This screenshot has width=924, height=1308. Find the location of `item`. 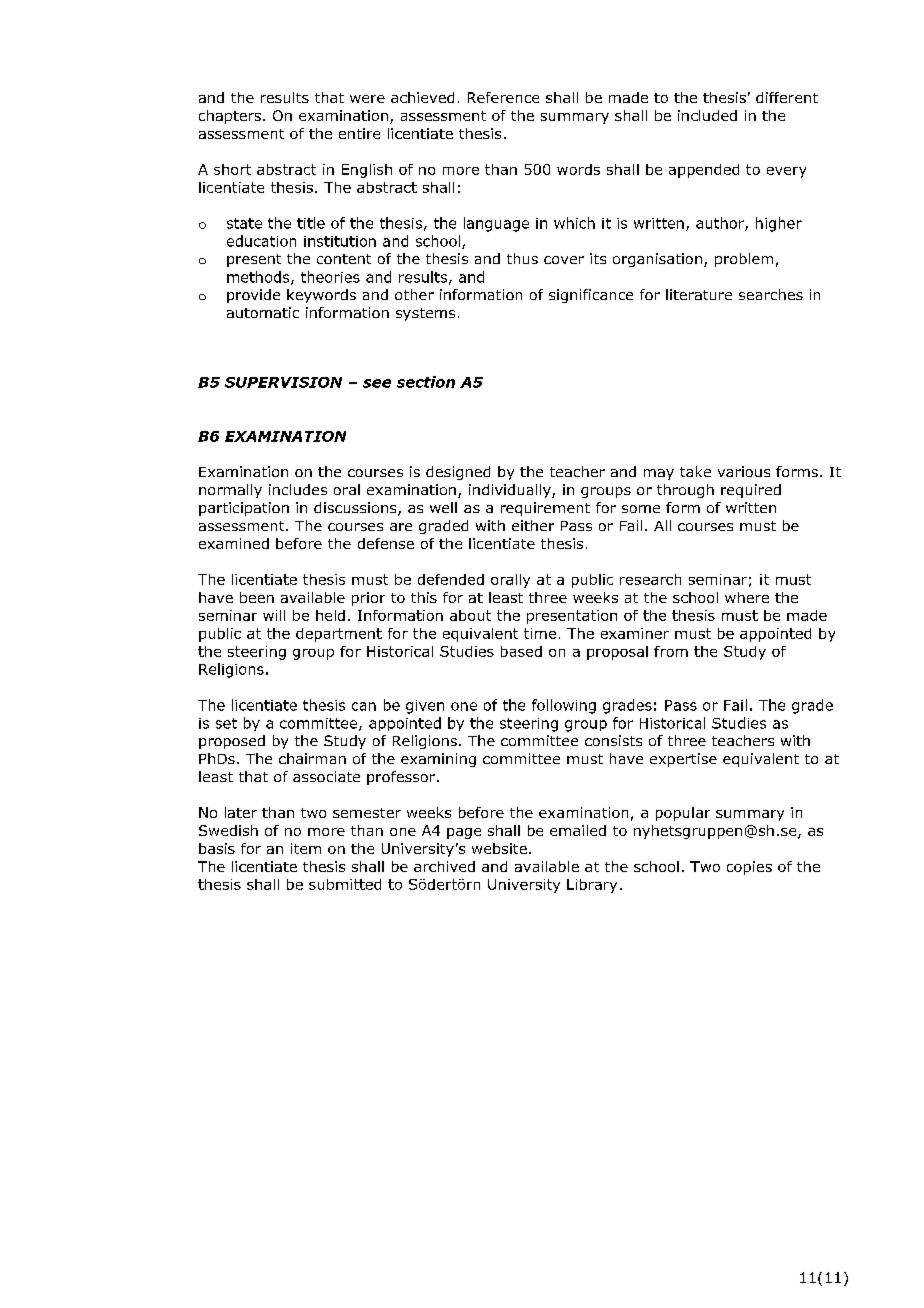

item is located at coordinates (306, 848).
